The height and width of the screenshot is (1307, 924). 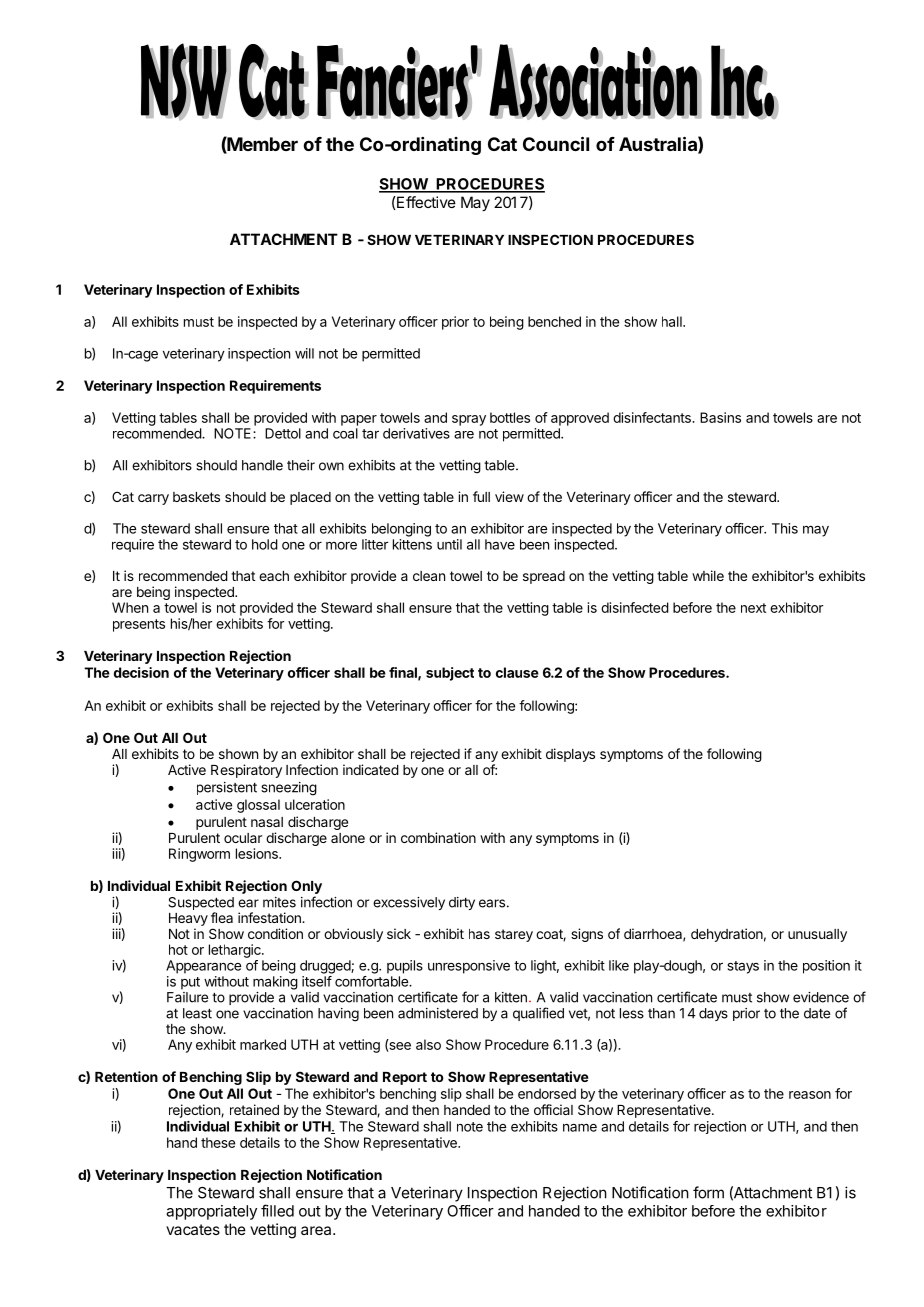 What do you see at coordinates (153, 499) in the screenshot?
I see `carry` at bounding box center [153, 499].
